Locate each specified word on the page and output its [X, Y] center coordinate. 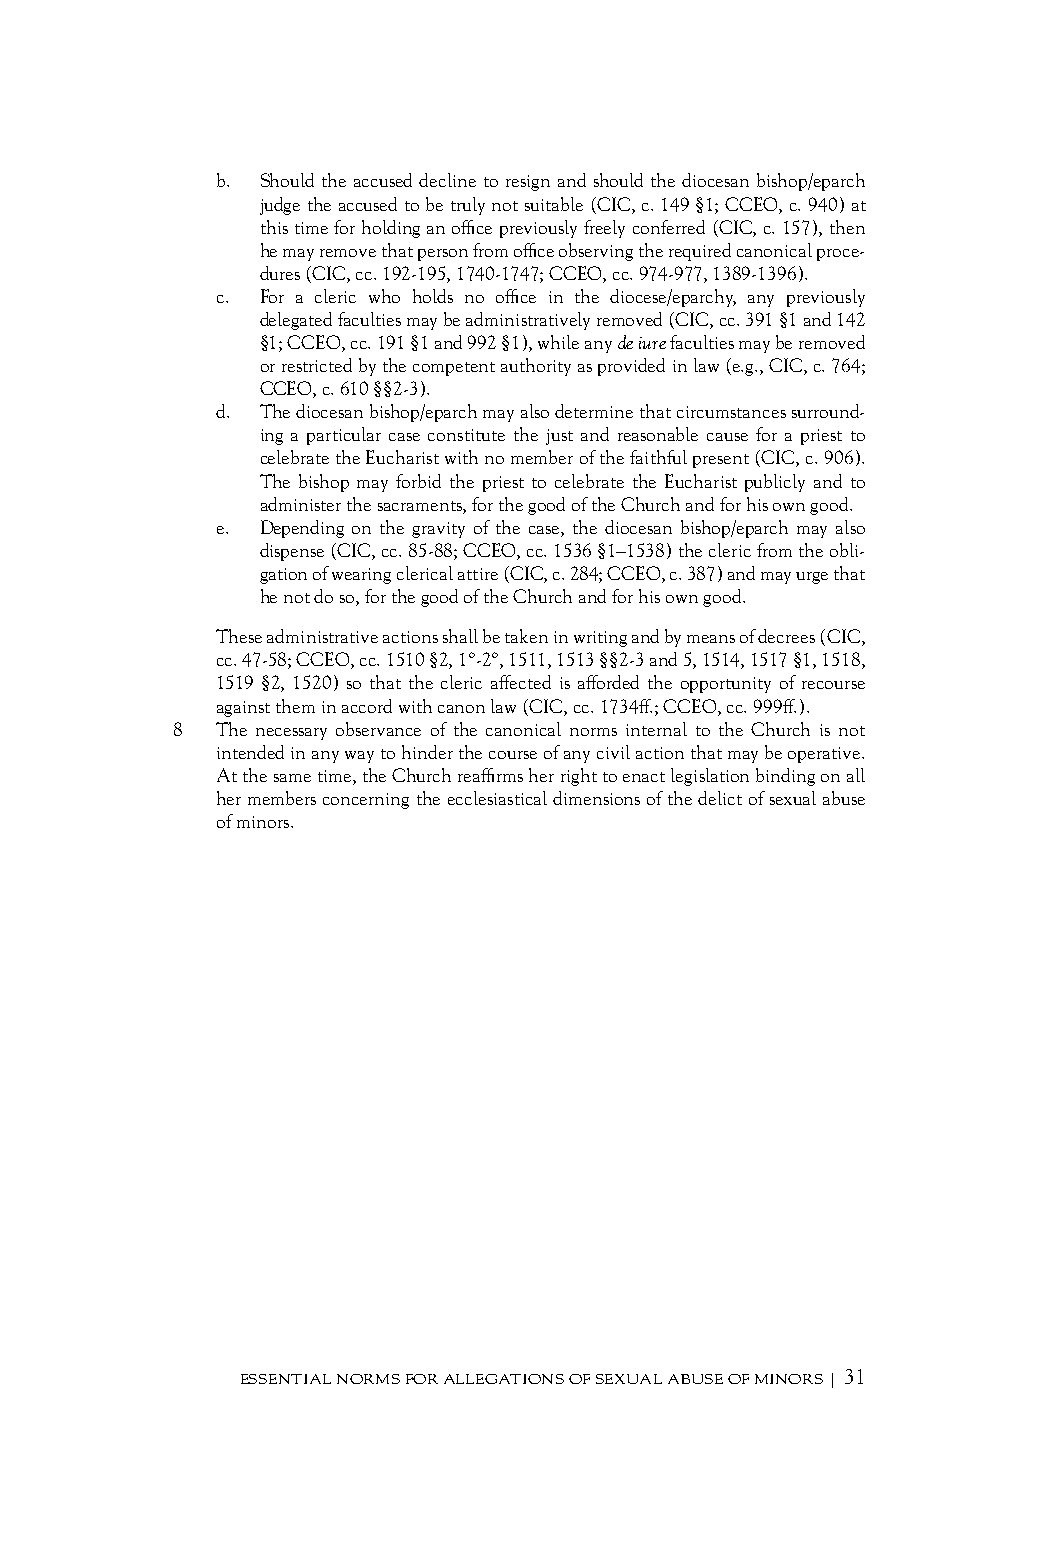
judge [280, 206]
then [847, 227]
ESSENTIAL [286, 1379]
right [579, 777]
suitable [554, 204]
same [292, 778]
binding [785, 777]
